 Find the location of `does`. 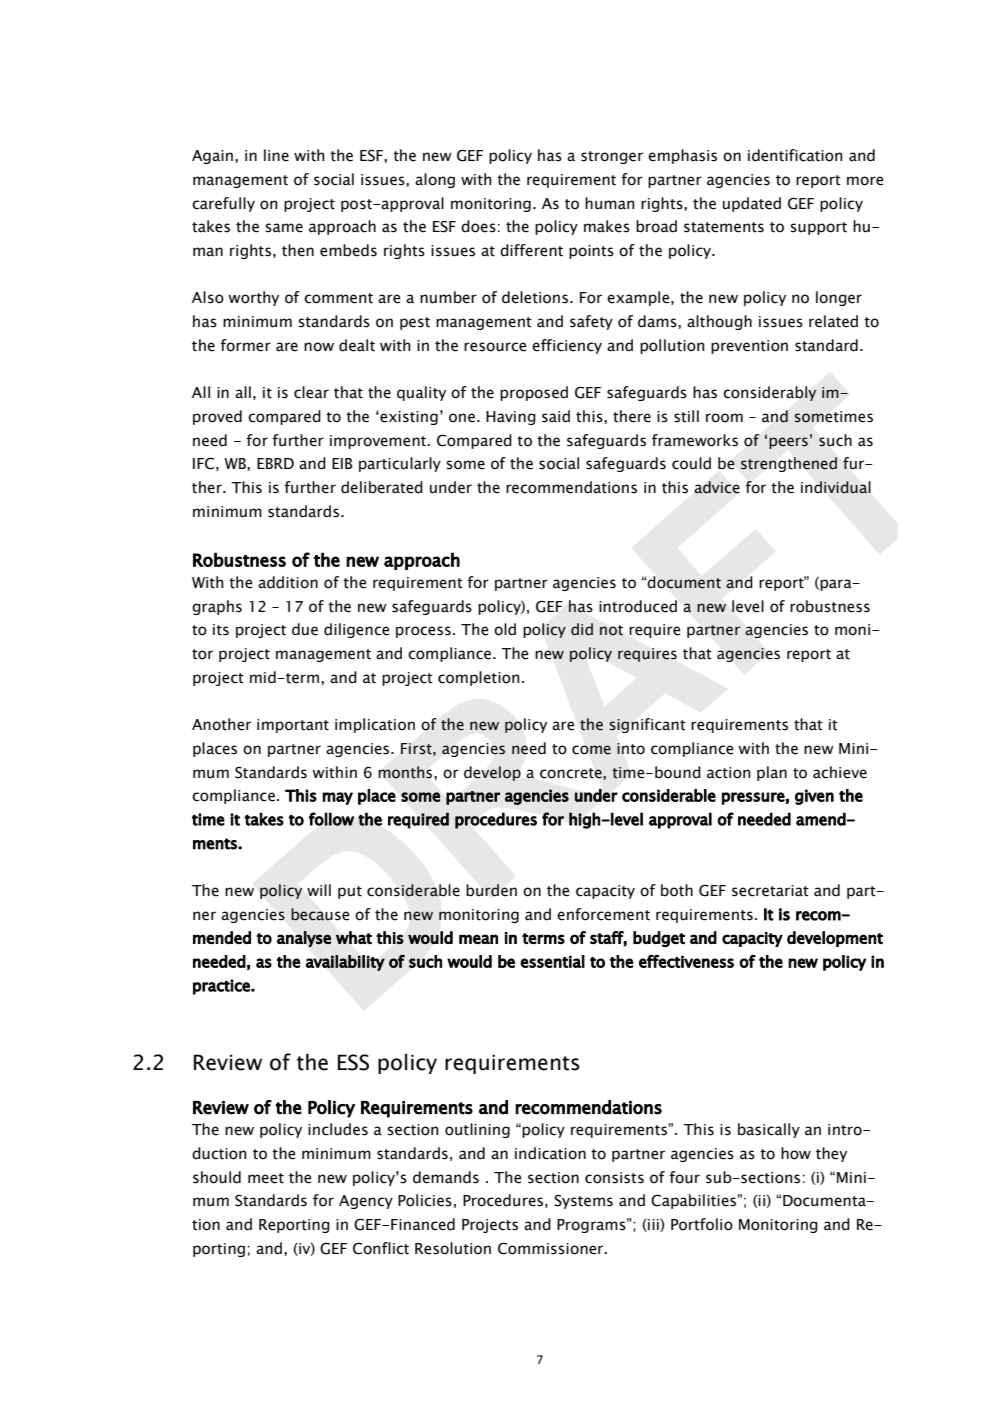

does is located at coordinates (478, 226).
